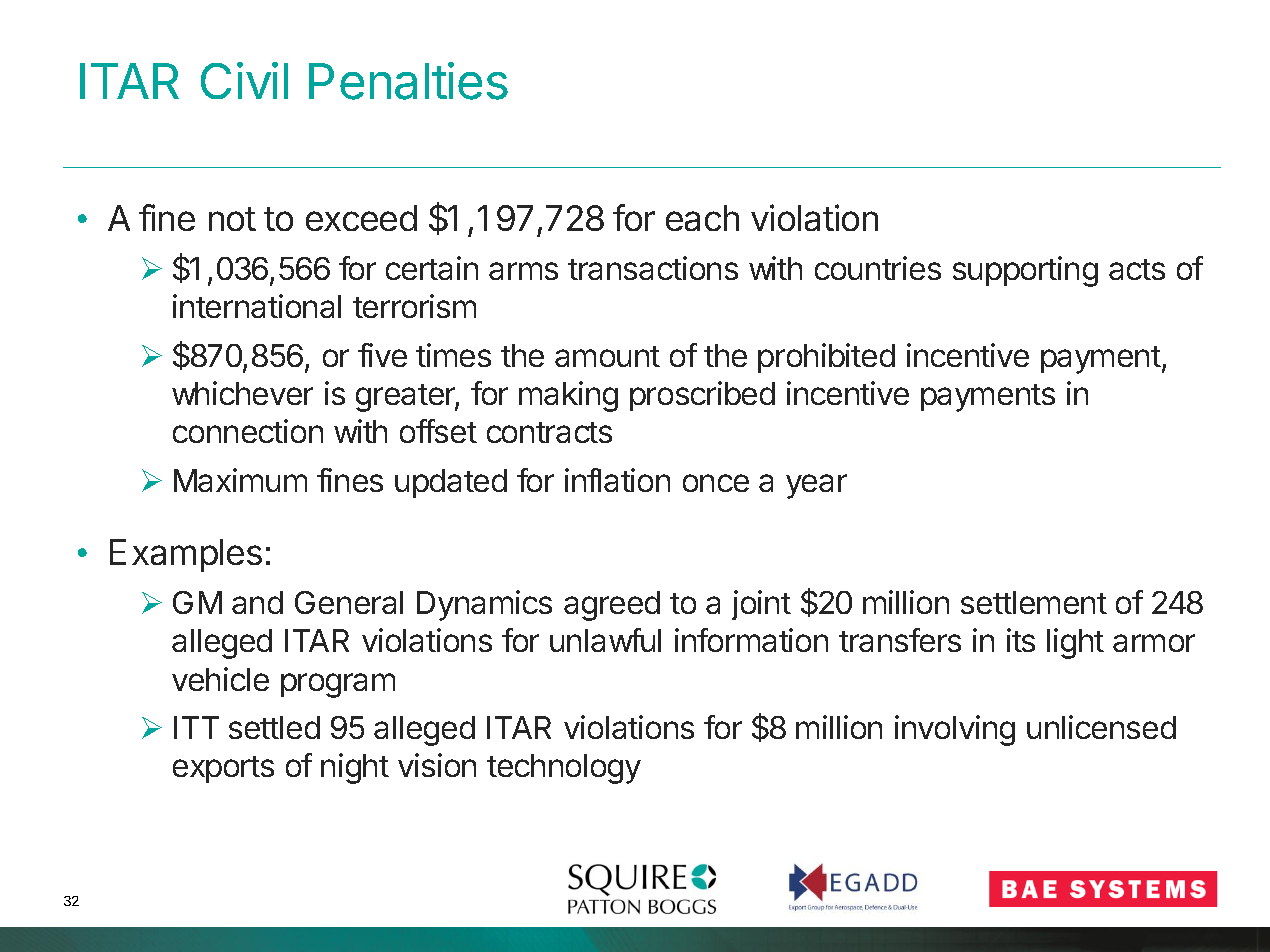 The width and height of the screenshot is (1270, 952). What do you see at coordinates (1101, 727) in the screenshot?
I see `unlicensed` at bounding box center [1101, 727].
